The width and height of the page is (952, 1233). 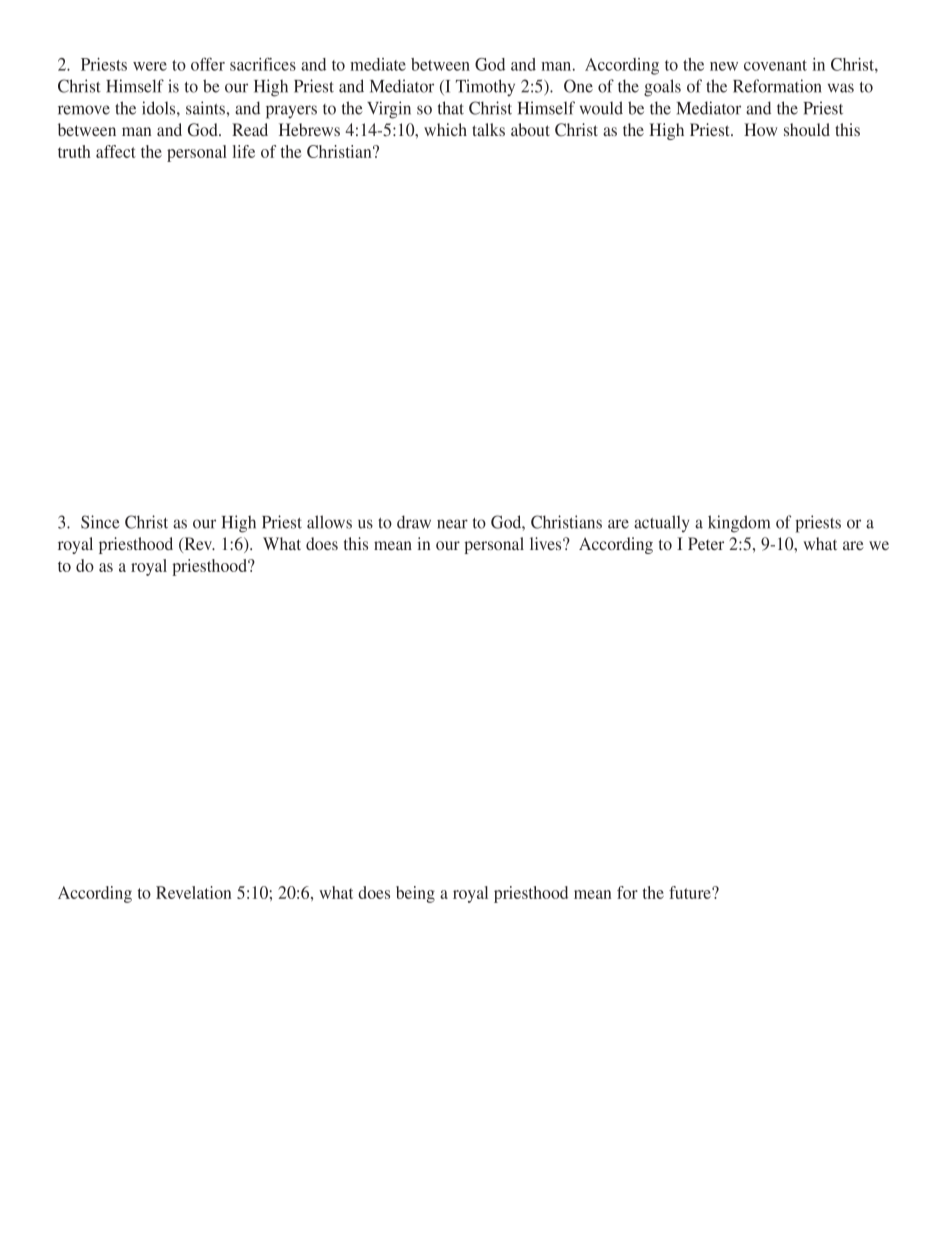 What do you see at coordinates (706, 543) in the page?
I see `Peter` at bounding box center [706, 543].
